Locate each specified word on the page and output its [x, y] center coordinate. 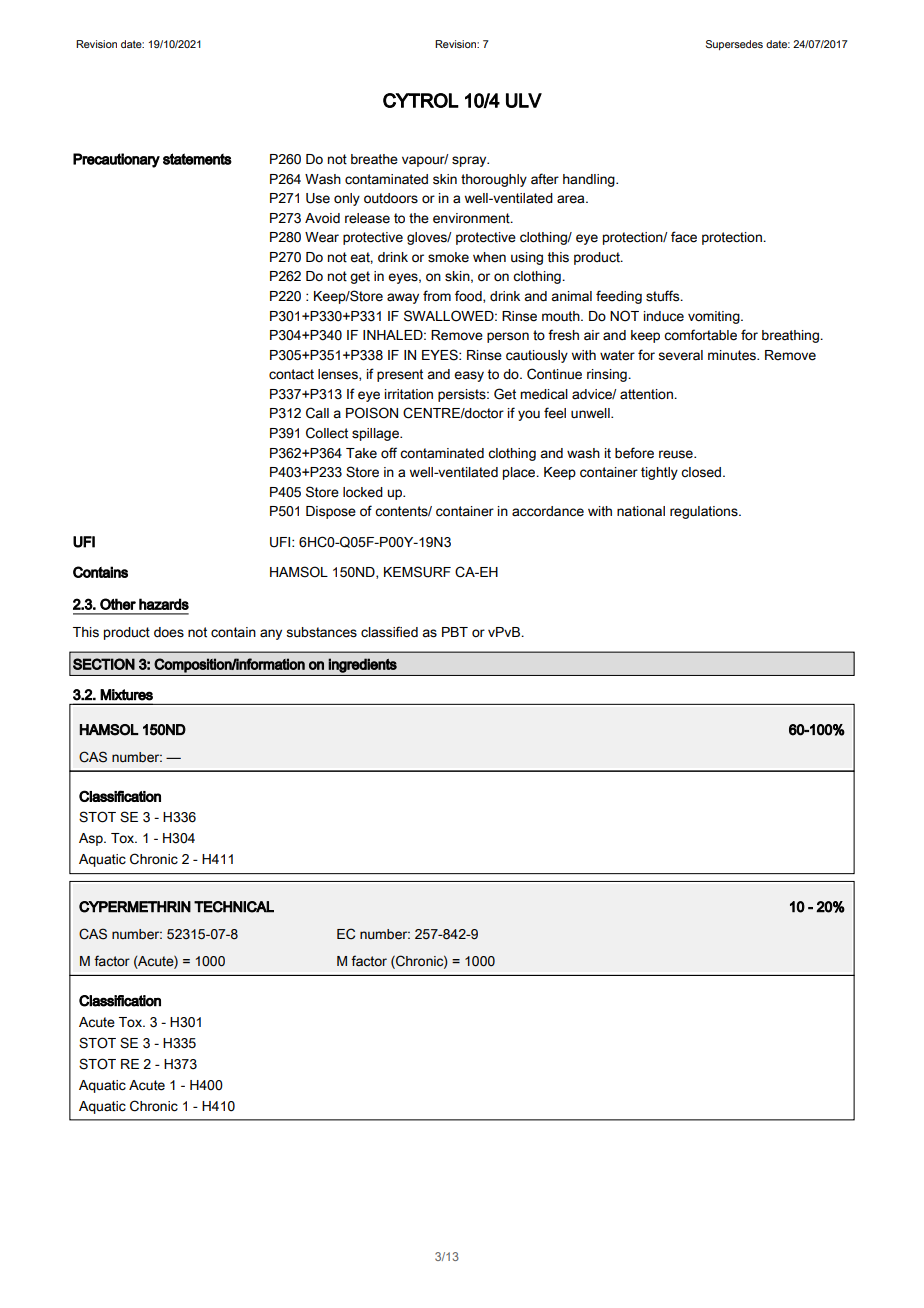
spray [470, 161]
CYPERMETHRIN [135, 907]
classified [389, 632]
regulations [705, 512]
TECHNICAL [234, 907]
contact [291, 374]
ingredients [362, 665]
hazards [164, 604]
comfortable [700, 335]
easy [469, 376]
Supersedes [734, 45]
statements [197, 159]
